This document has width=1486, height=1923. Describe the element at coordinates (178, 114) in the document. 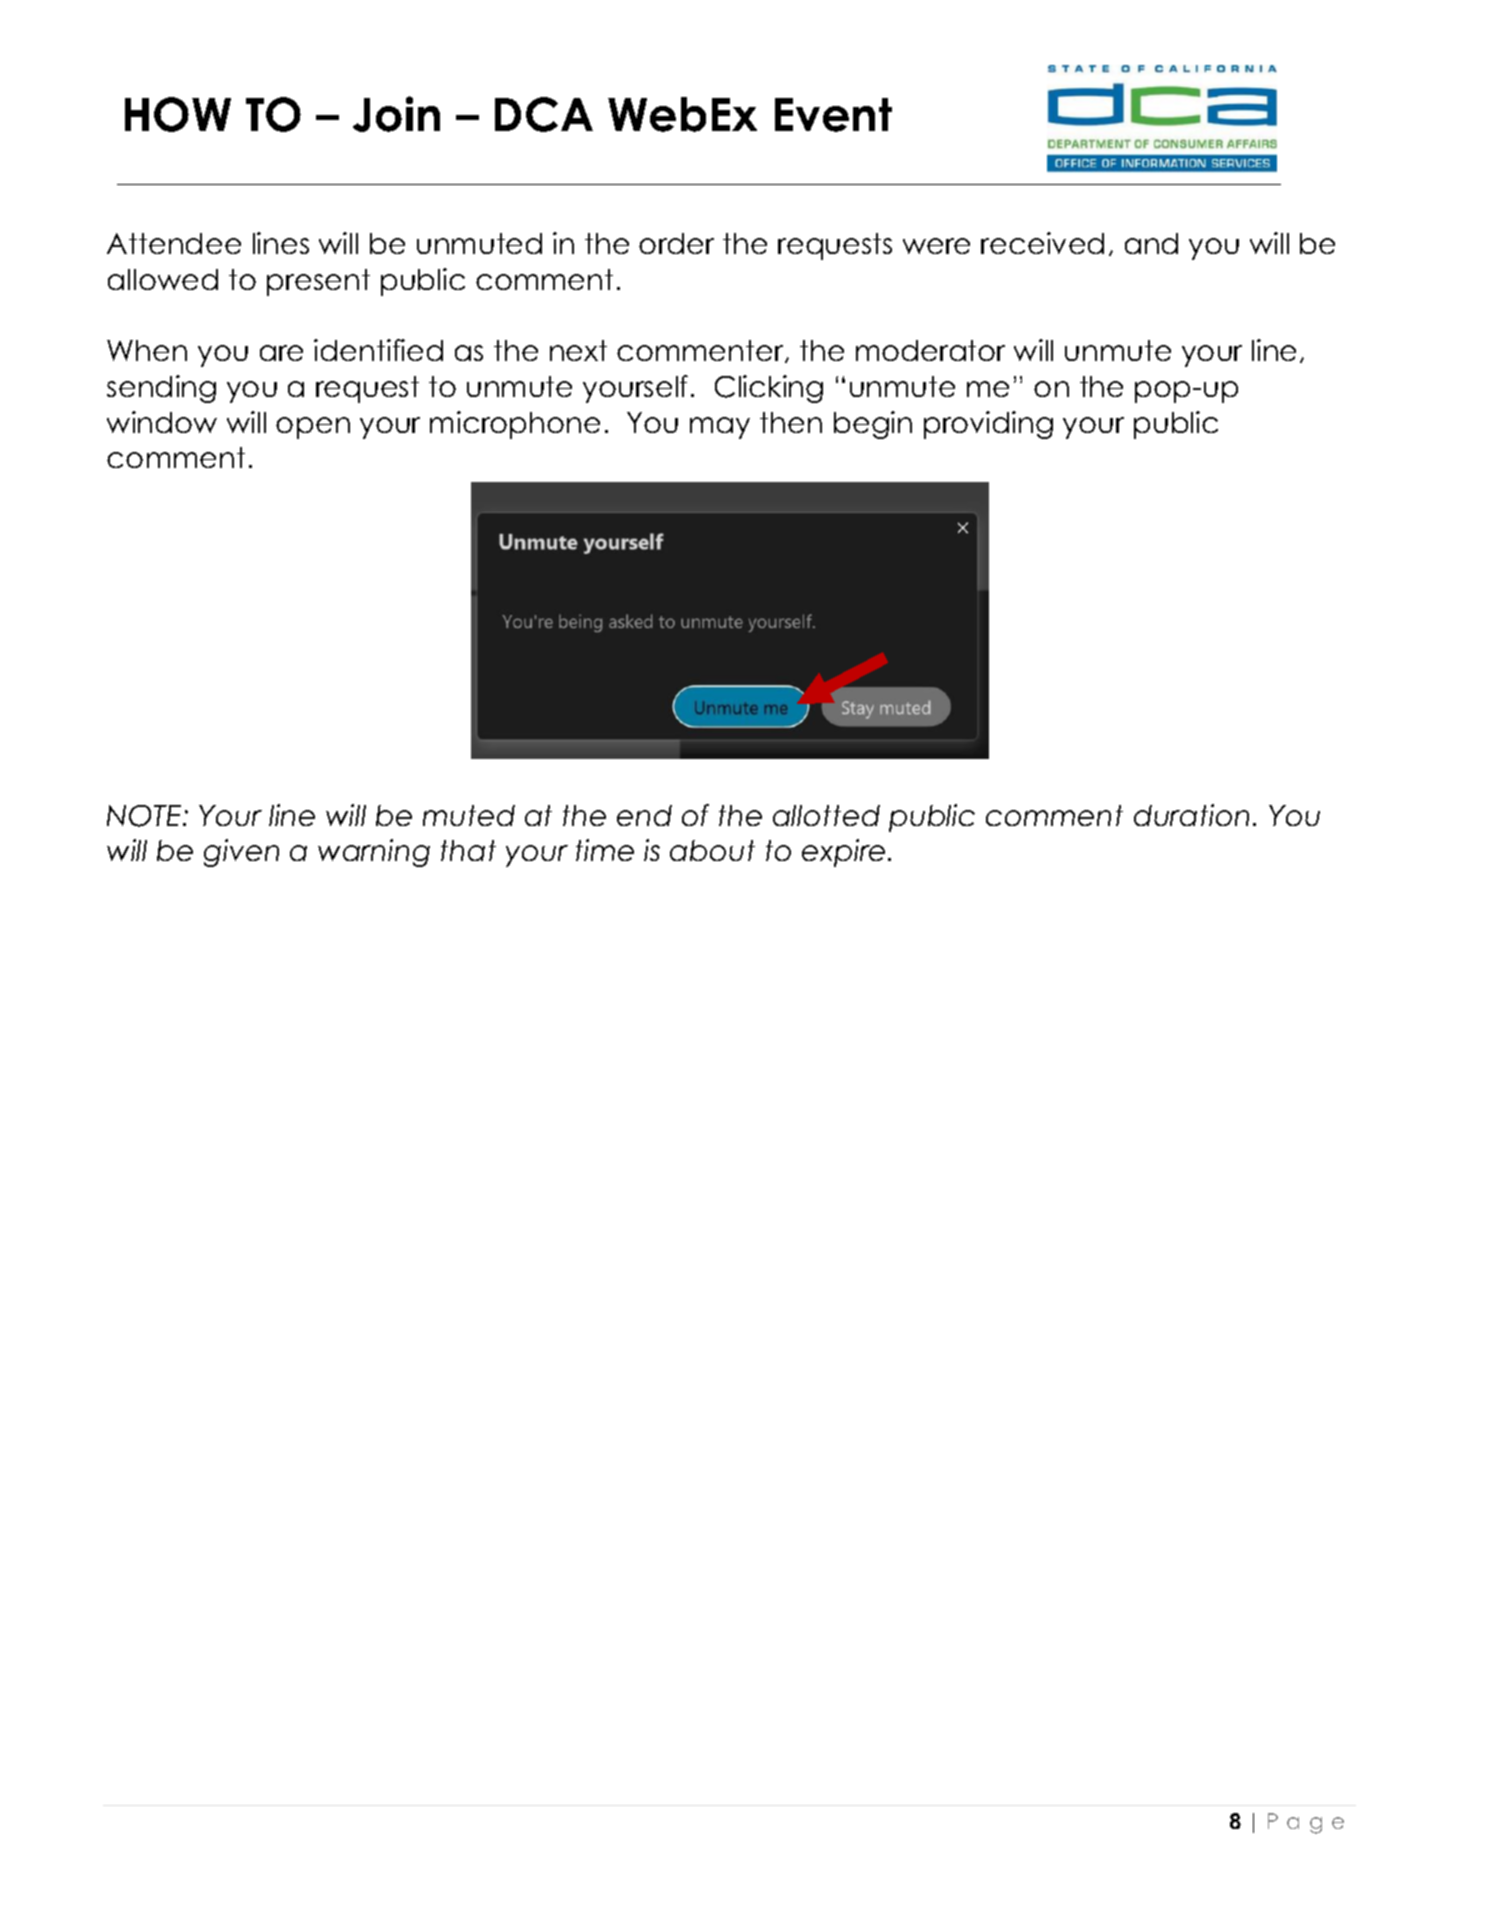

I see `HOW` at that location.
